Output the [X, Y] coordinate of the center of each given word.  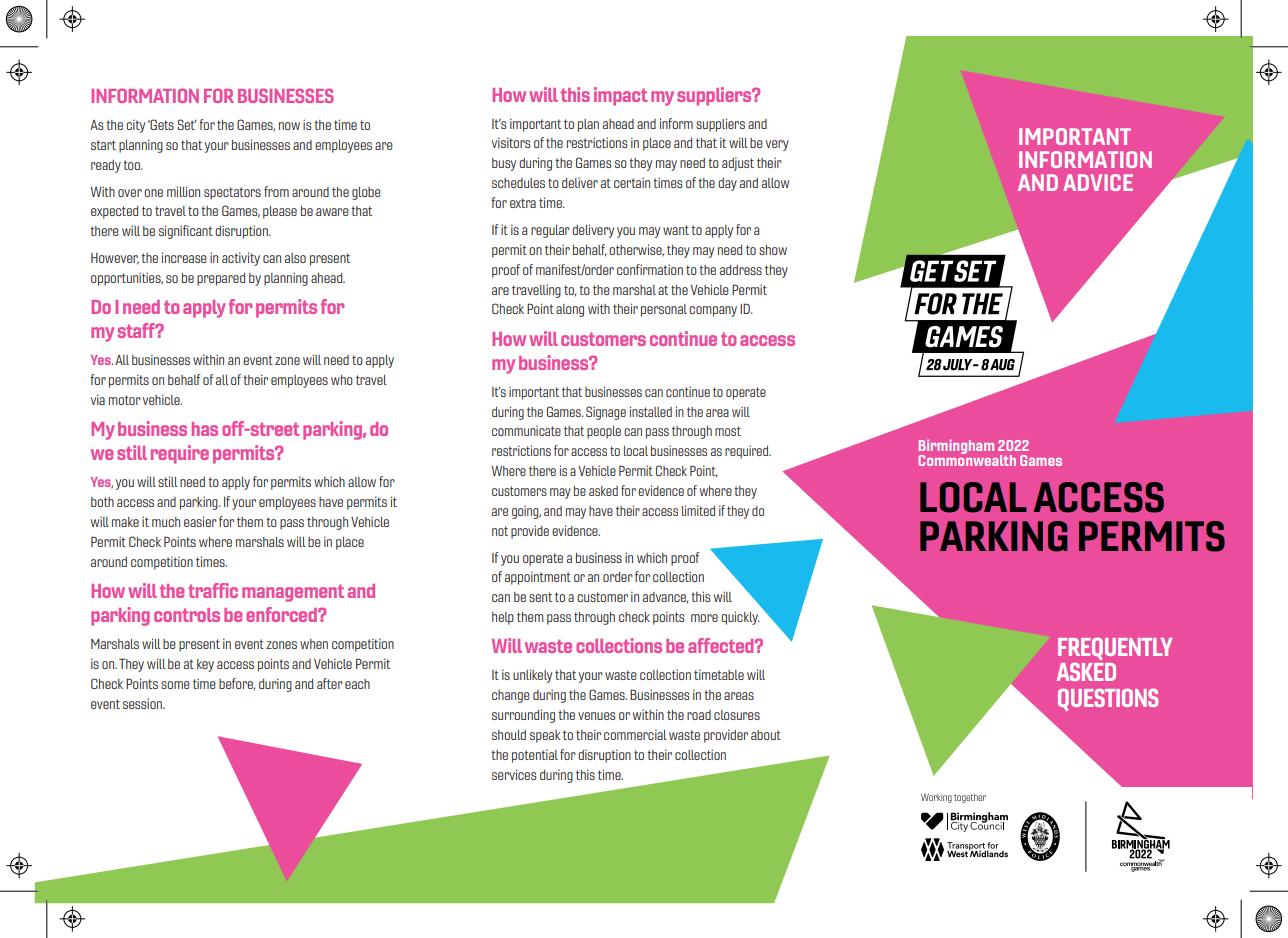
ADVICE [1098, 182]
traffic [213, 590]
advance [665, 598]
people [604, 432]
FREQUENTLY [1115, 649]
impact [621, 96]
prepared [221, 279]
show [773, 250]
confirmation [650, 269]
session [143, 703]
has [205, 429]
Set [187, 124]
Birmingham [956, 447]
